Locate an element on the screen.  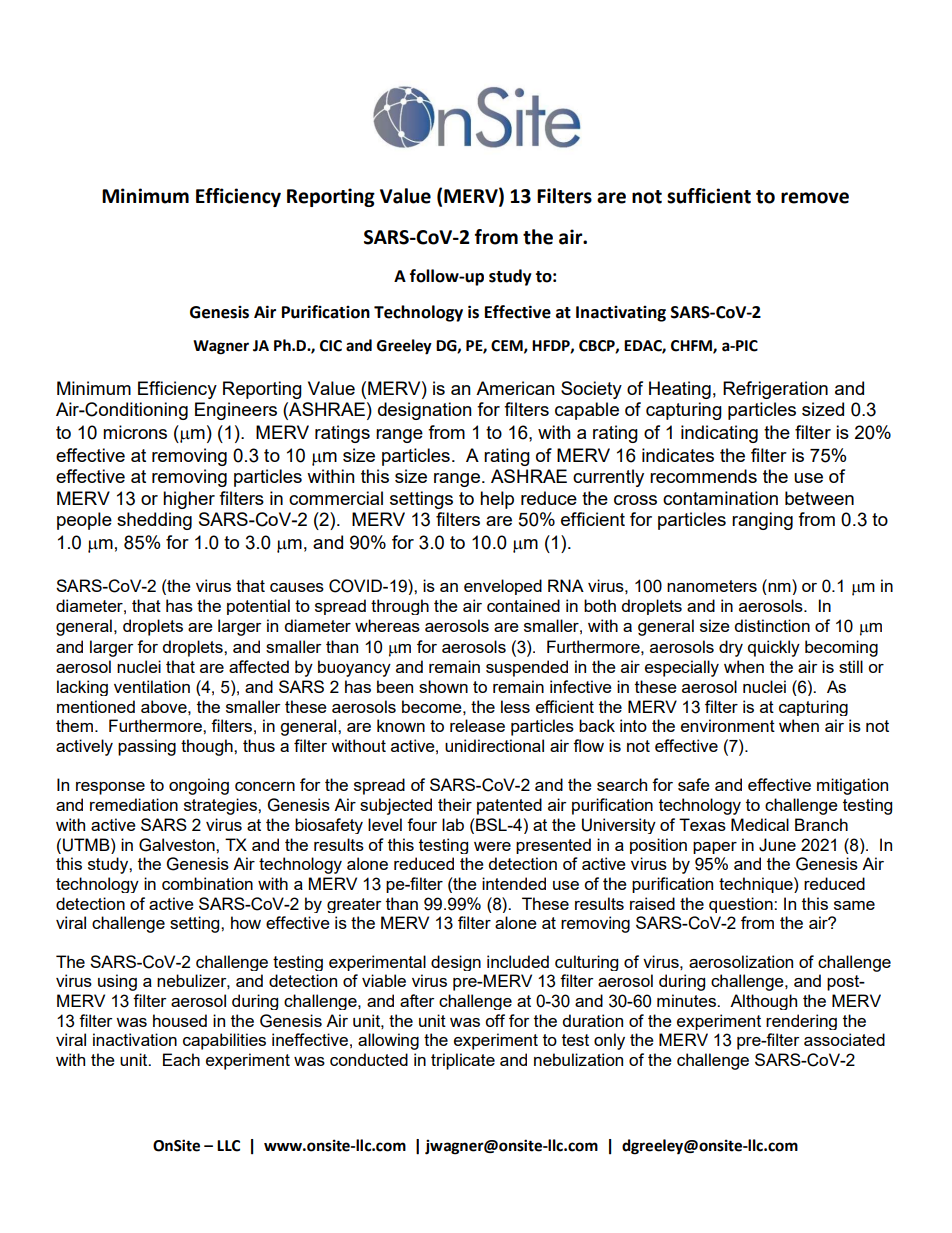
potential is located at coordinates (258, 607).
